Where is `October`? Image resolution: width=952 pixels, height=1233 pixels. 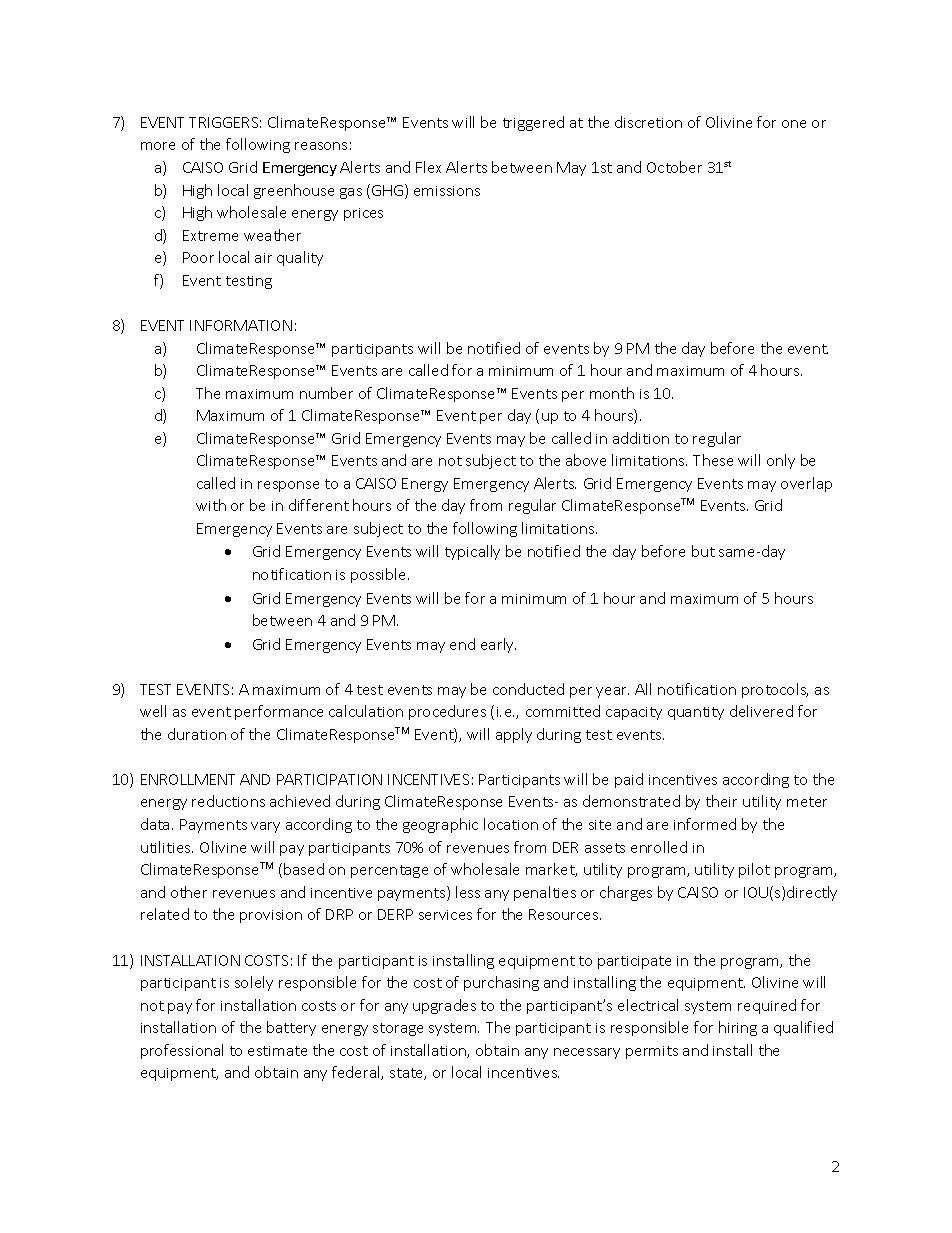 October is located at coordinates (674, 167).
